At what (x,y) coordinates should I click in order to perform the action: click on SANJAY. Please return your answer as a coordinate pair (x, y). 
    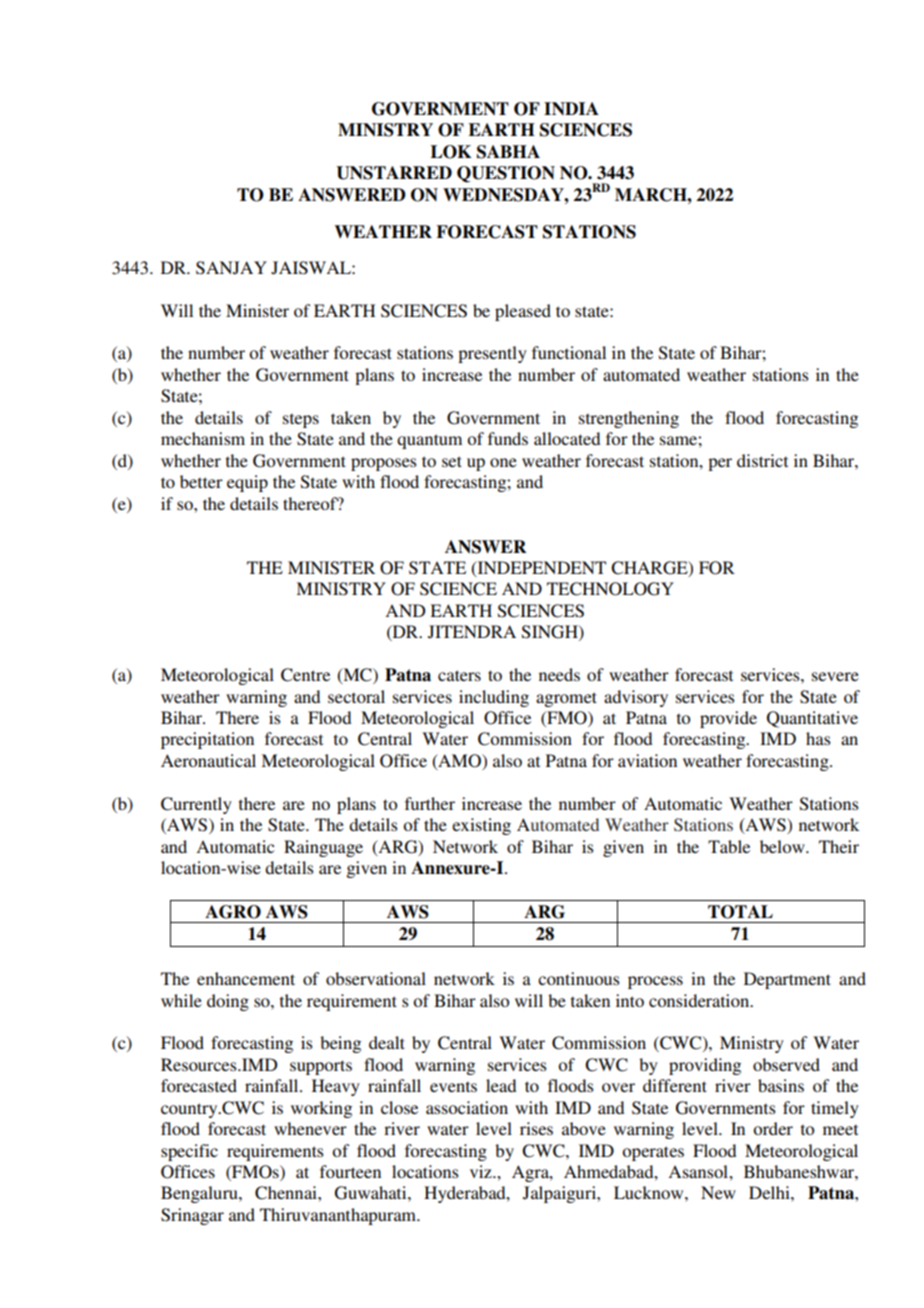
    Looking at the image, I should click on (231, 268).
